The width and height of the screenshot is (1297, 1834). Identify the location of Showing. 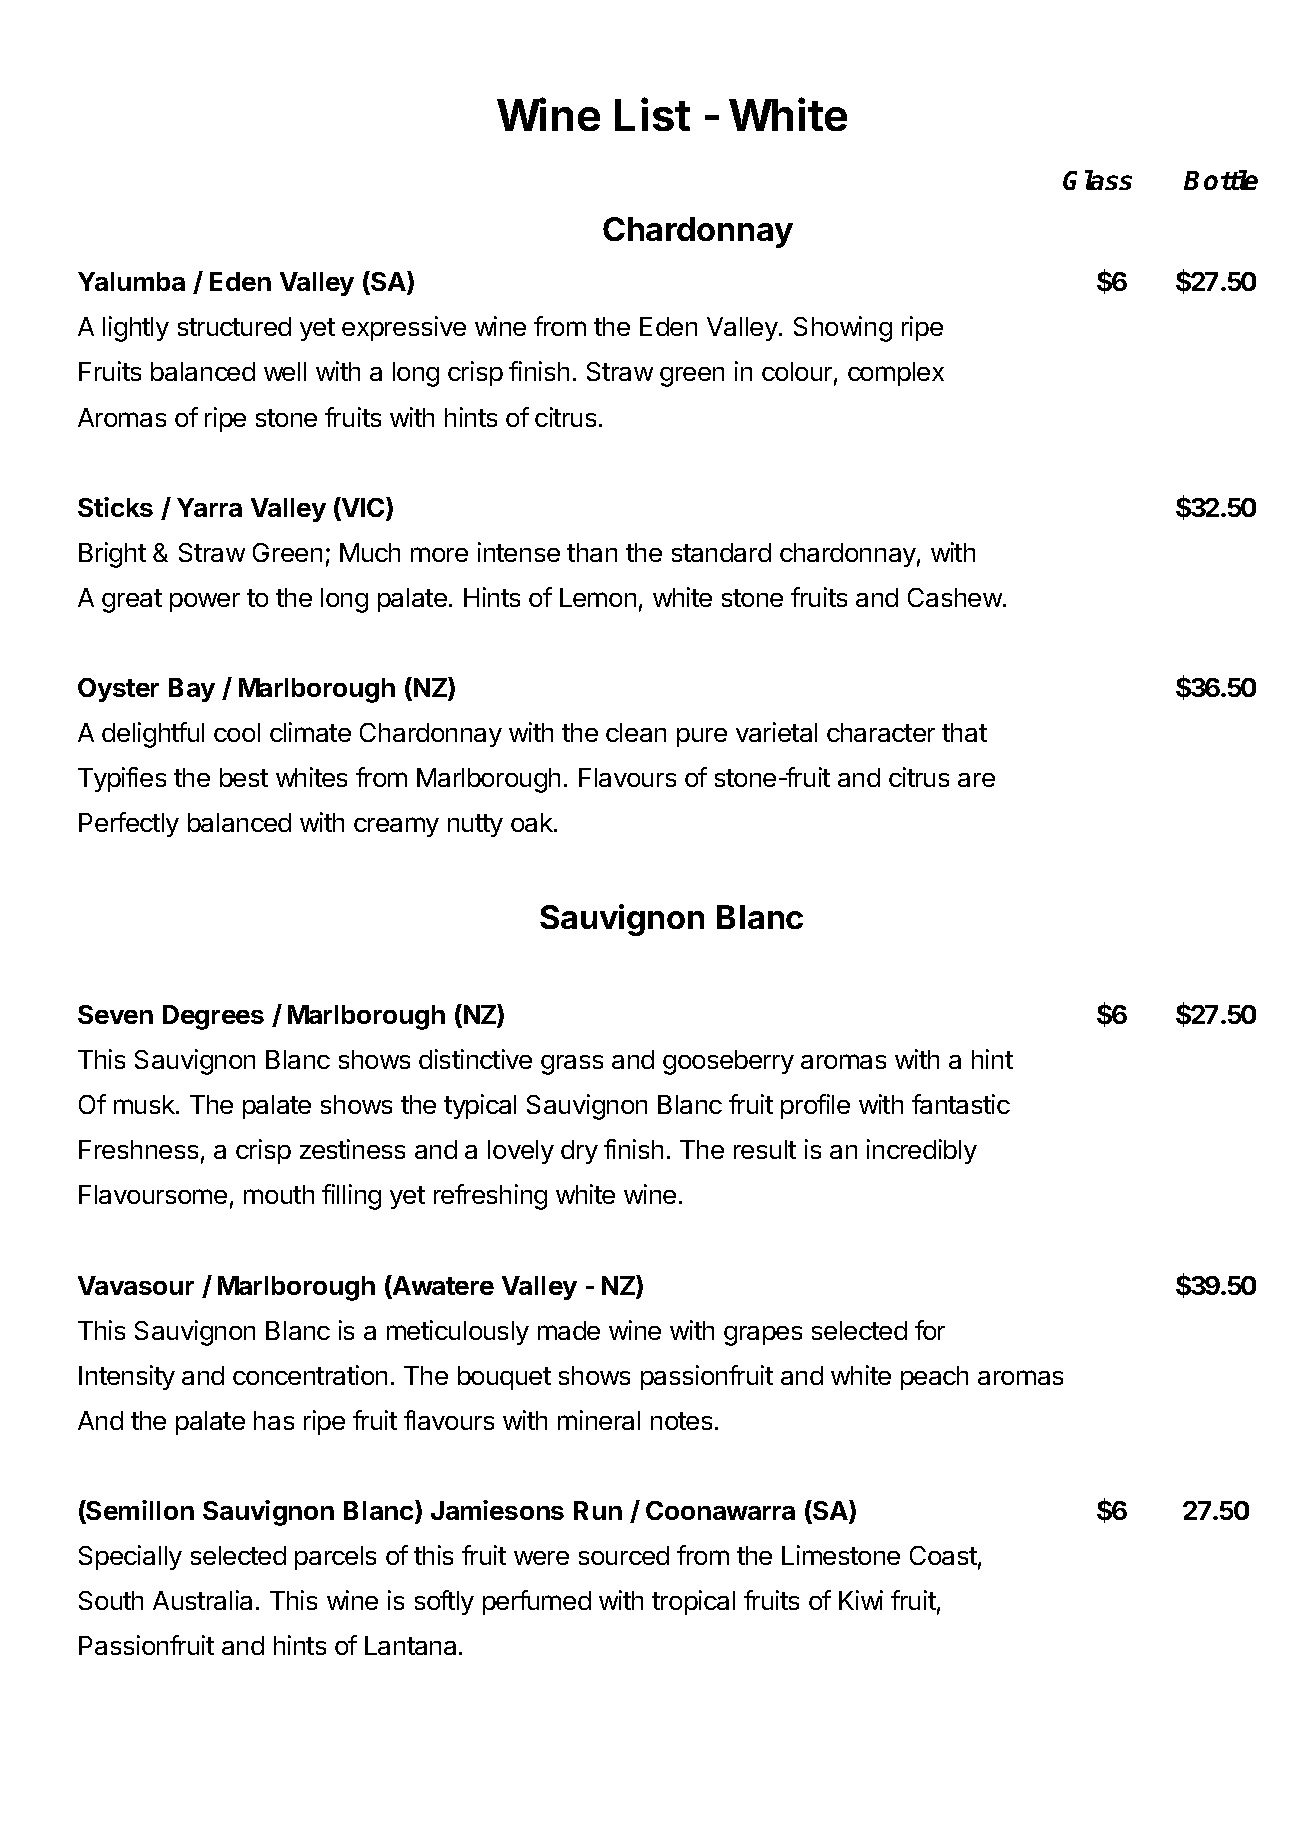
(843, 329).
